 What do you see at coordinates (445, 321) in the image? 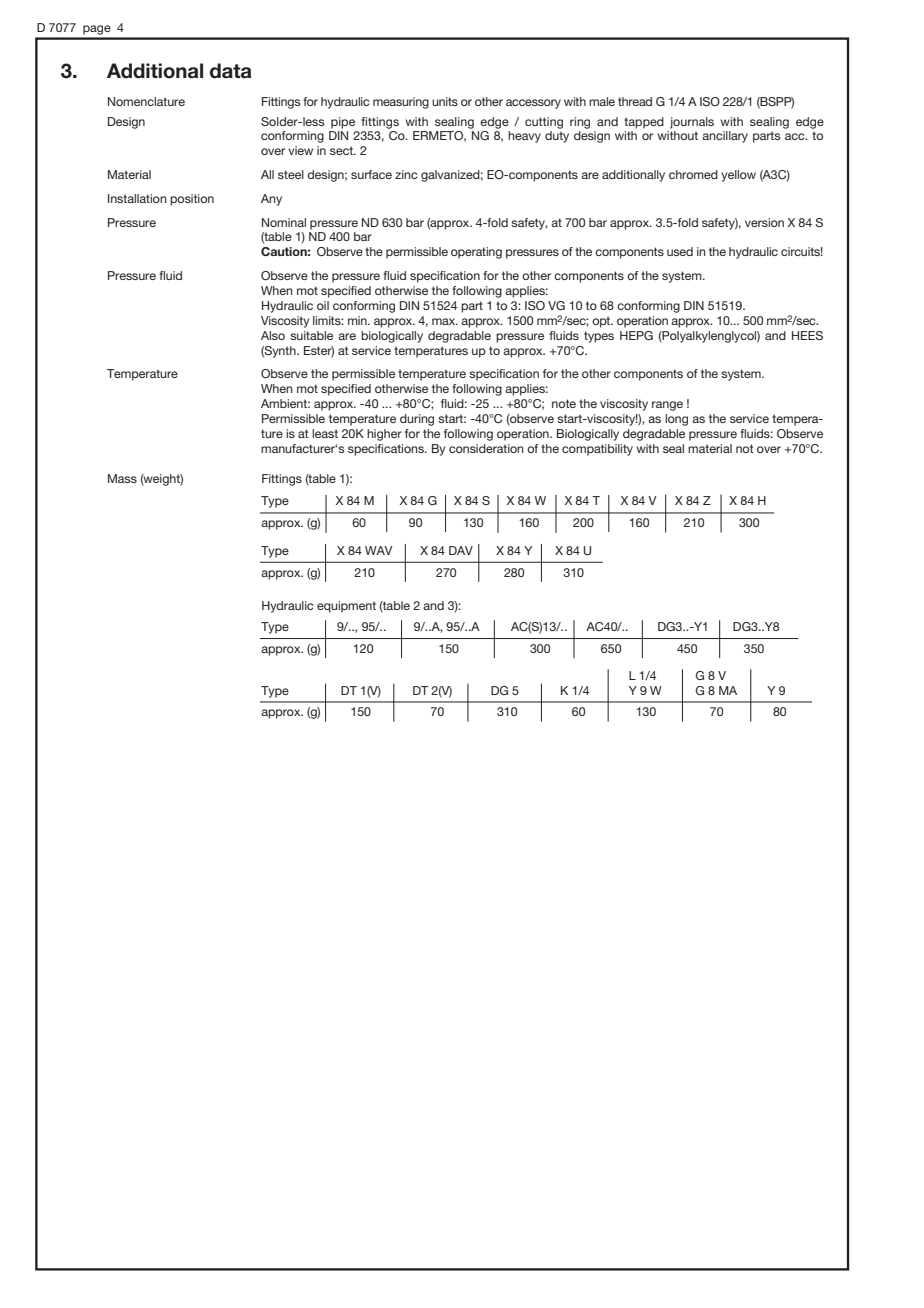
I see `max` at bounding box center [445, 321].
